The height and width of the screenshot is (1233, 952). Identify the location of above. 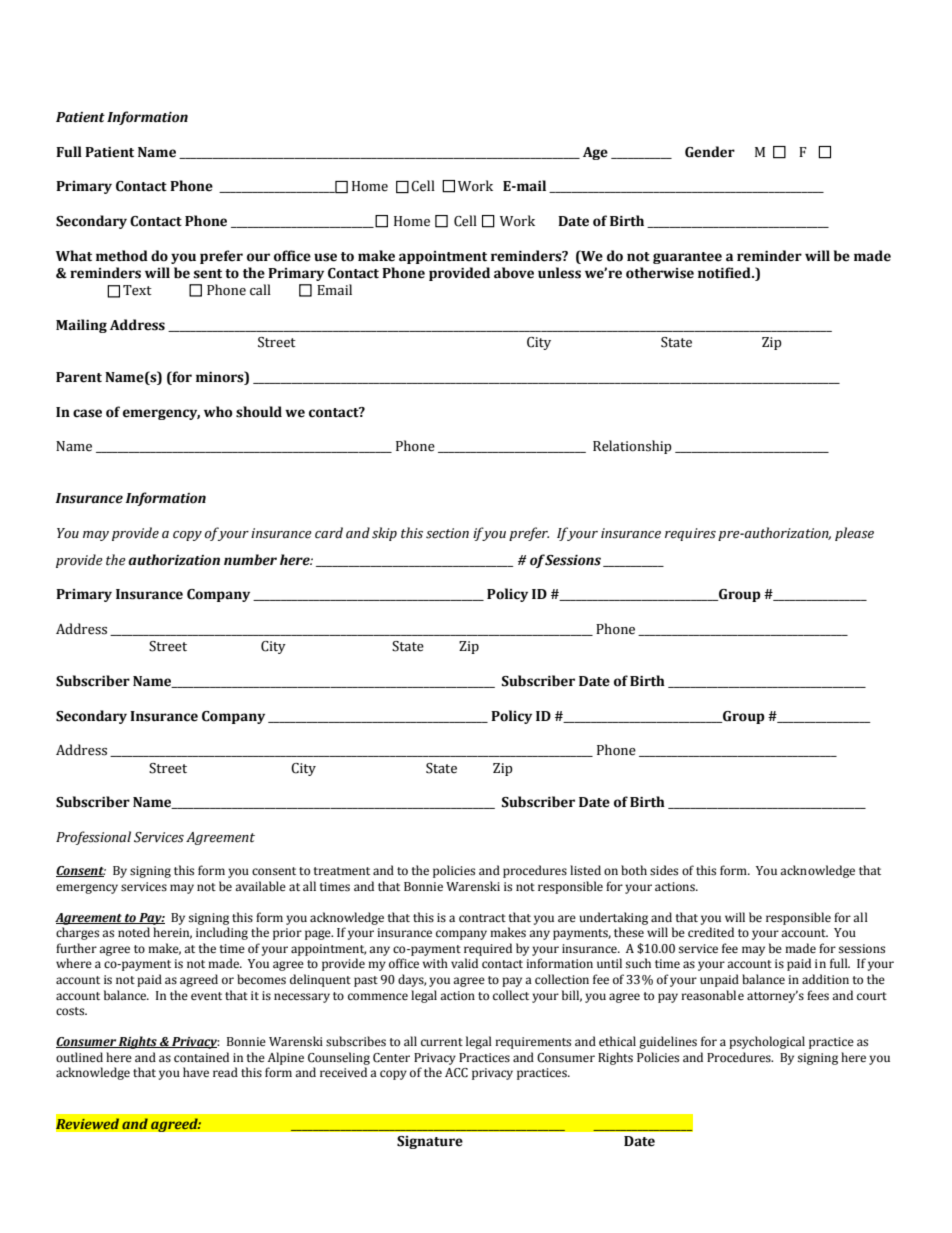
(514, 273).
